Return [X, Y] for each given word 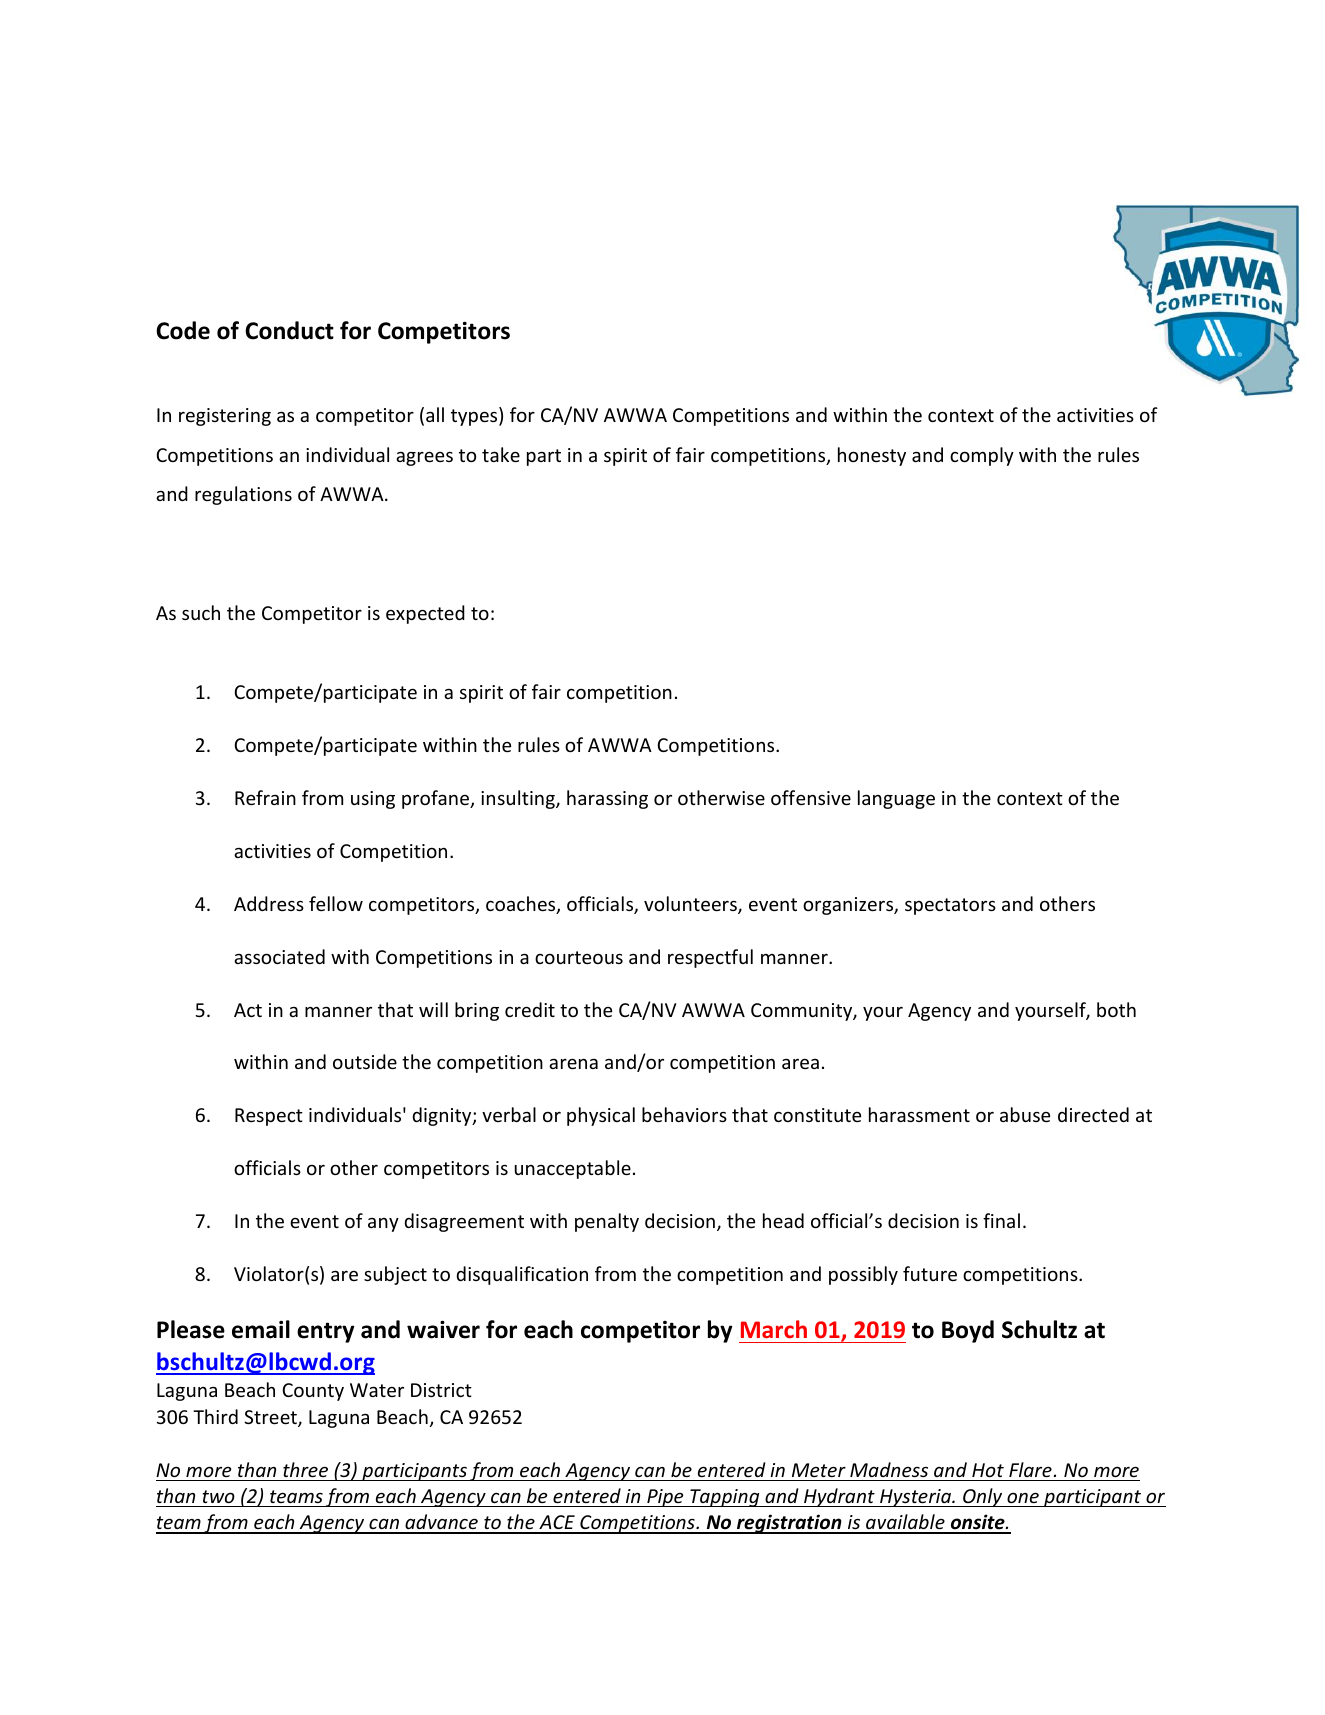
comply [982, 456]
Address [269, 903]
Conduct [289, 330]
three [305, 1469]
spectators [950, 906]
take [501, 454]
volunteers [691, 905]
